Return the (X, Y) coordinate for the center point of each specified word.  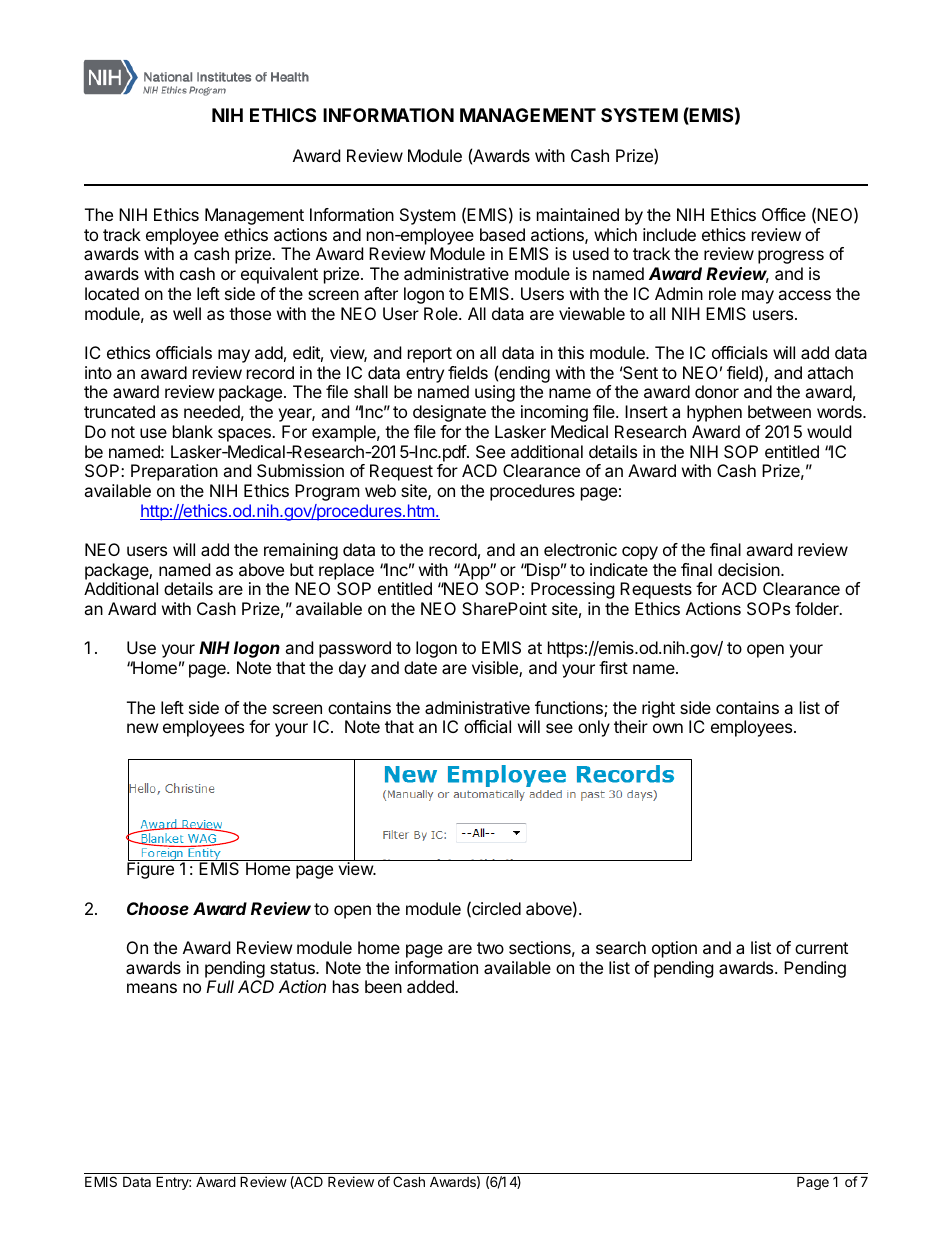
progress (791, 257)
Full (220, 986)
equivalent (279, 275)
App (474, 571)
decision (750, 569)
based (502, 234)
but (302, 569)
